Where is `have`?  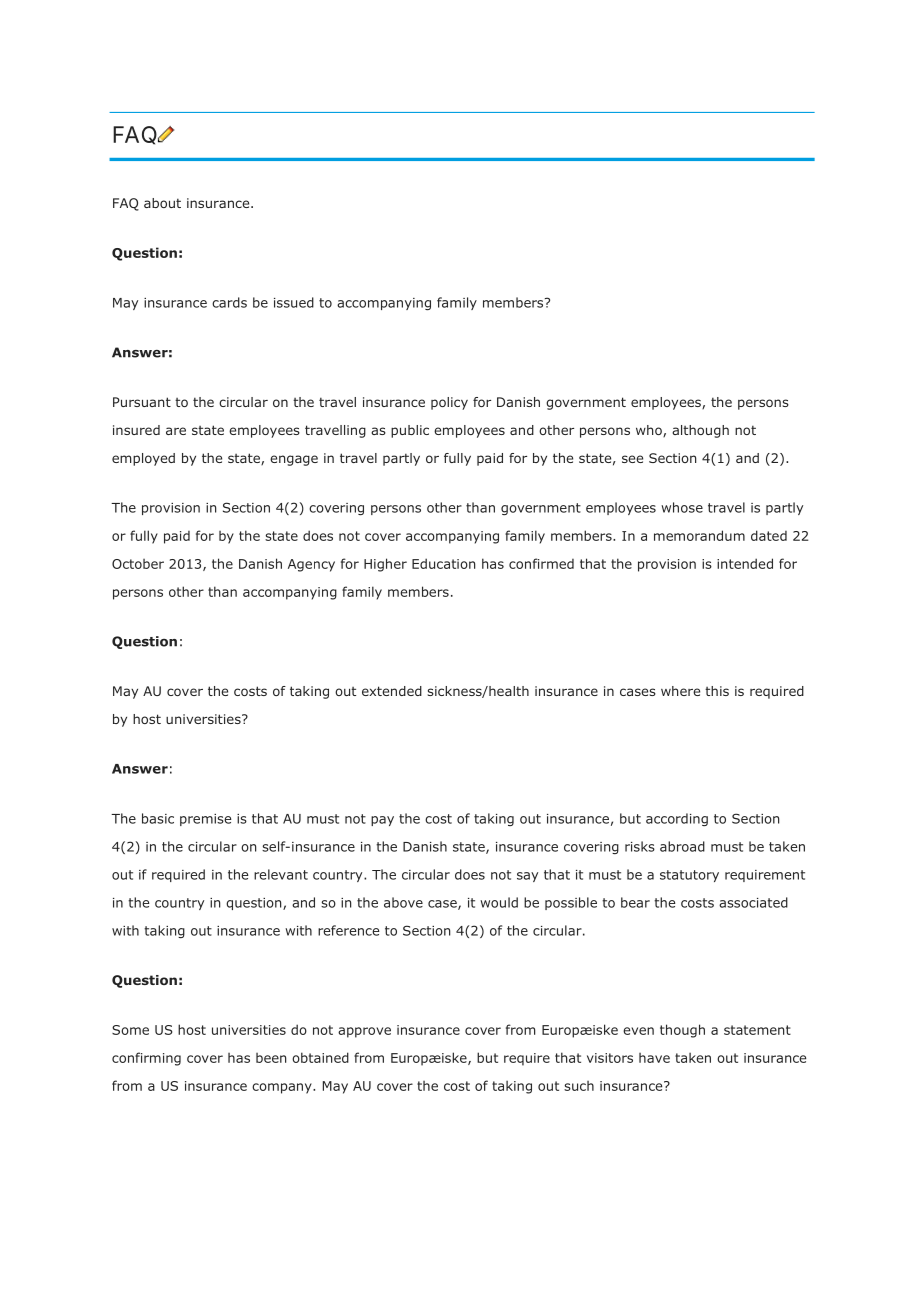
have is located at coordinates (654, 1058).
